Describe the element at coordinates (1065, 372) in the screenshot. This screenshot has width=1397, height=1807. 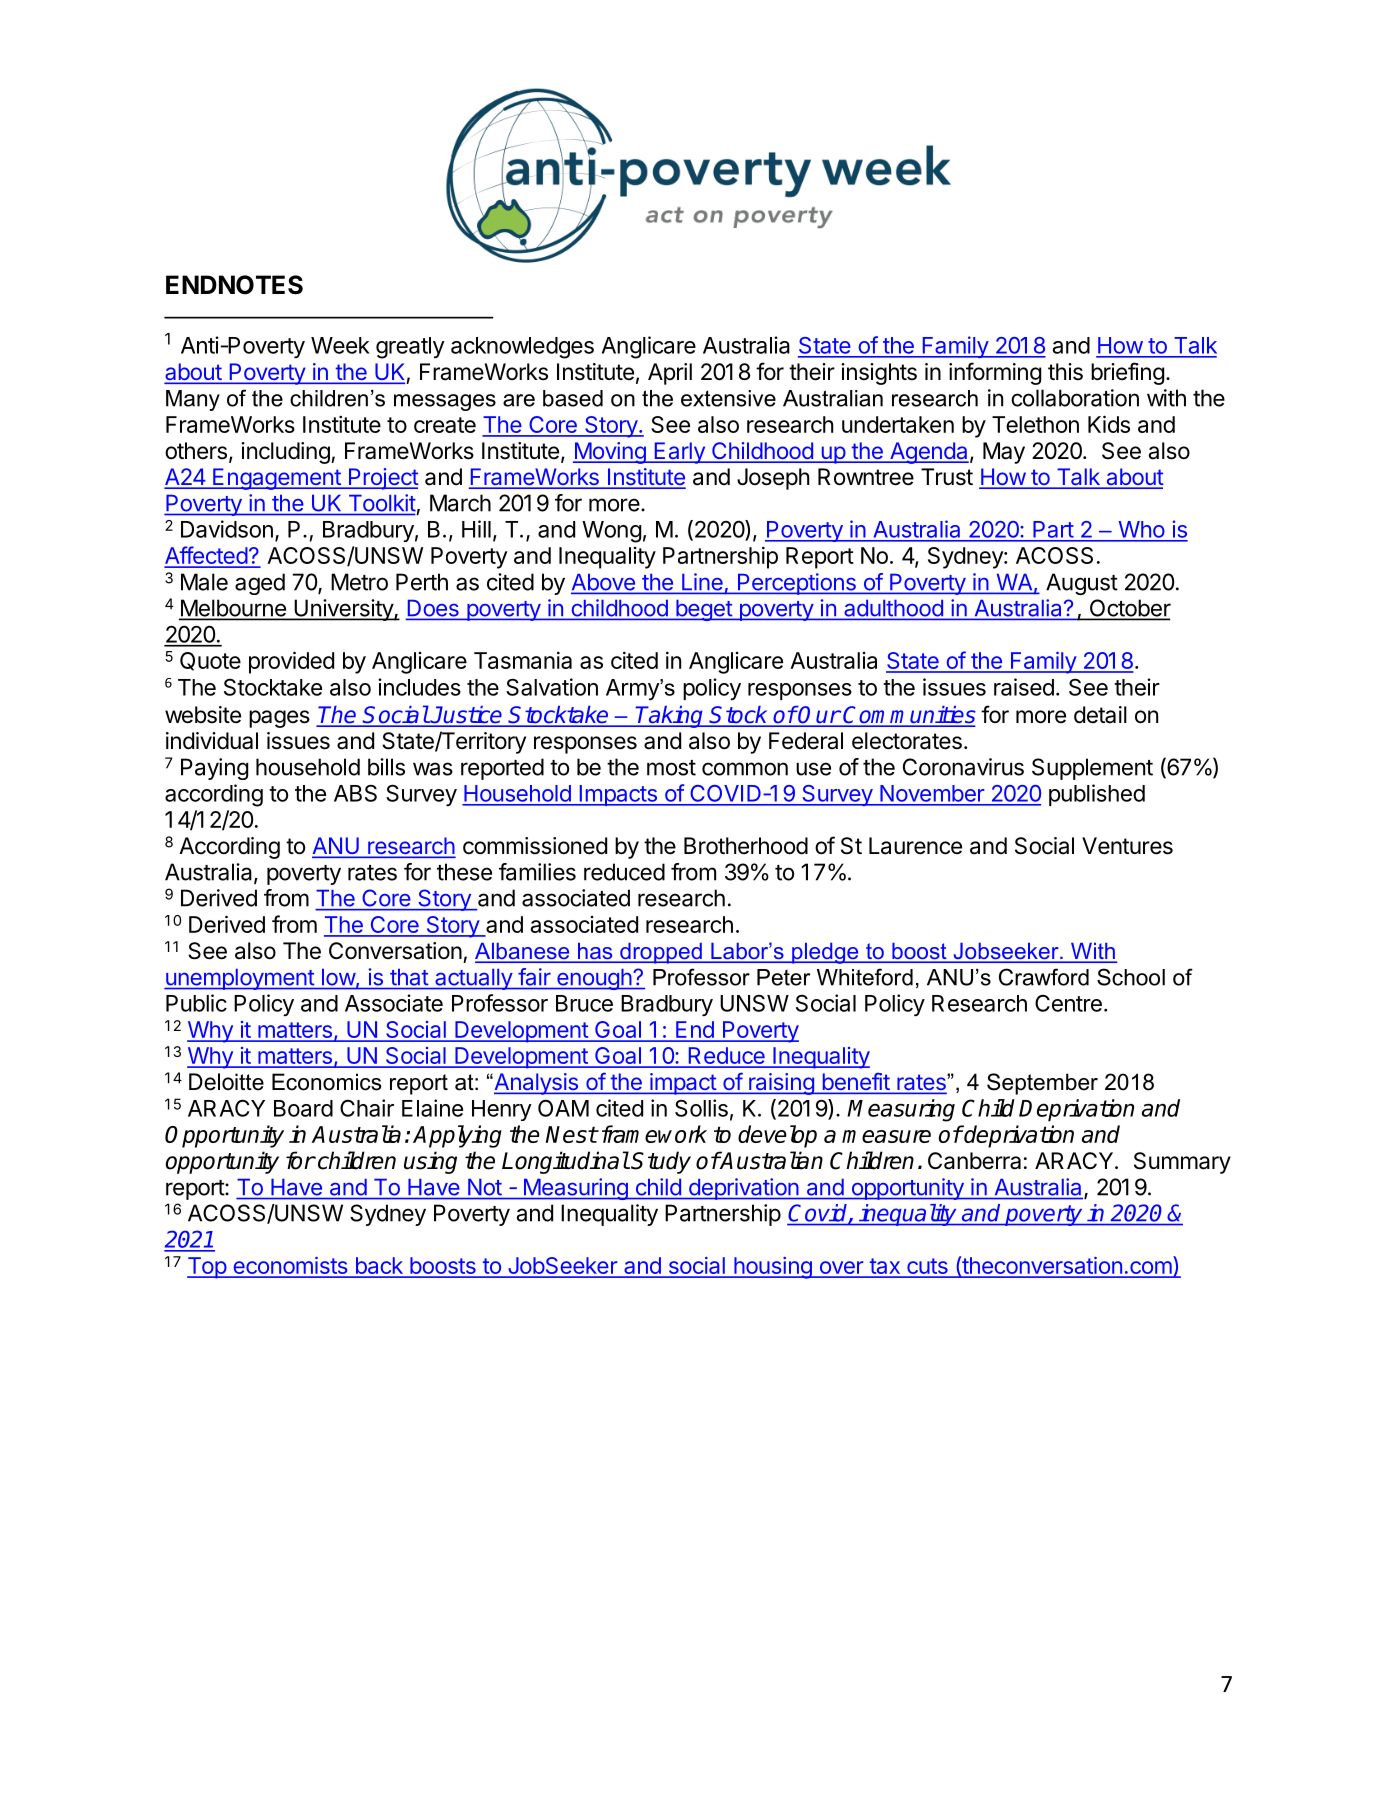
I see `this` at that location.
